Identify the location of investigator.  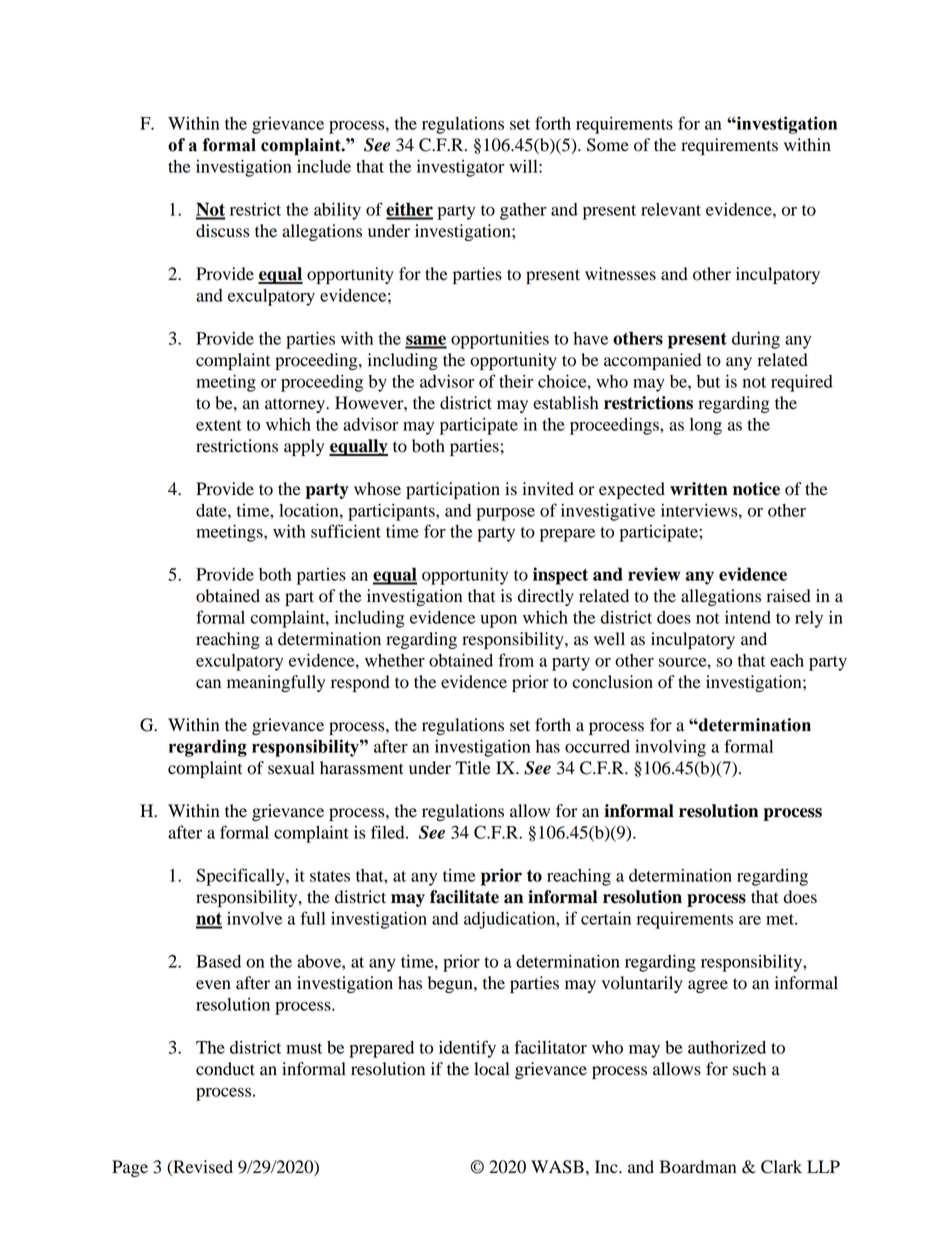
(460, 168).
